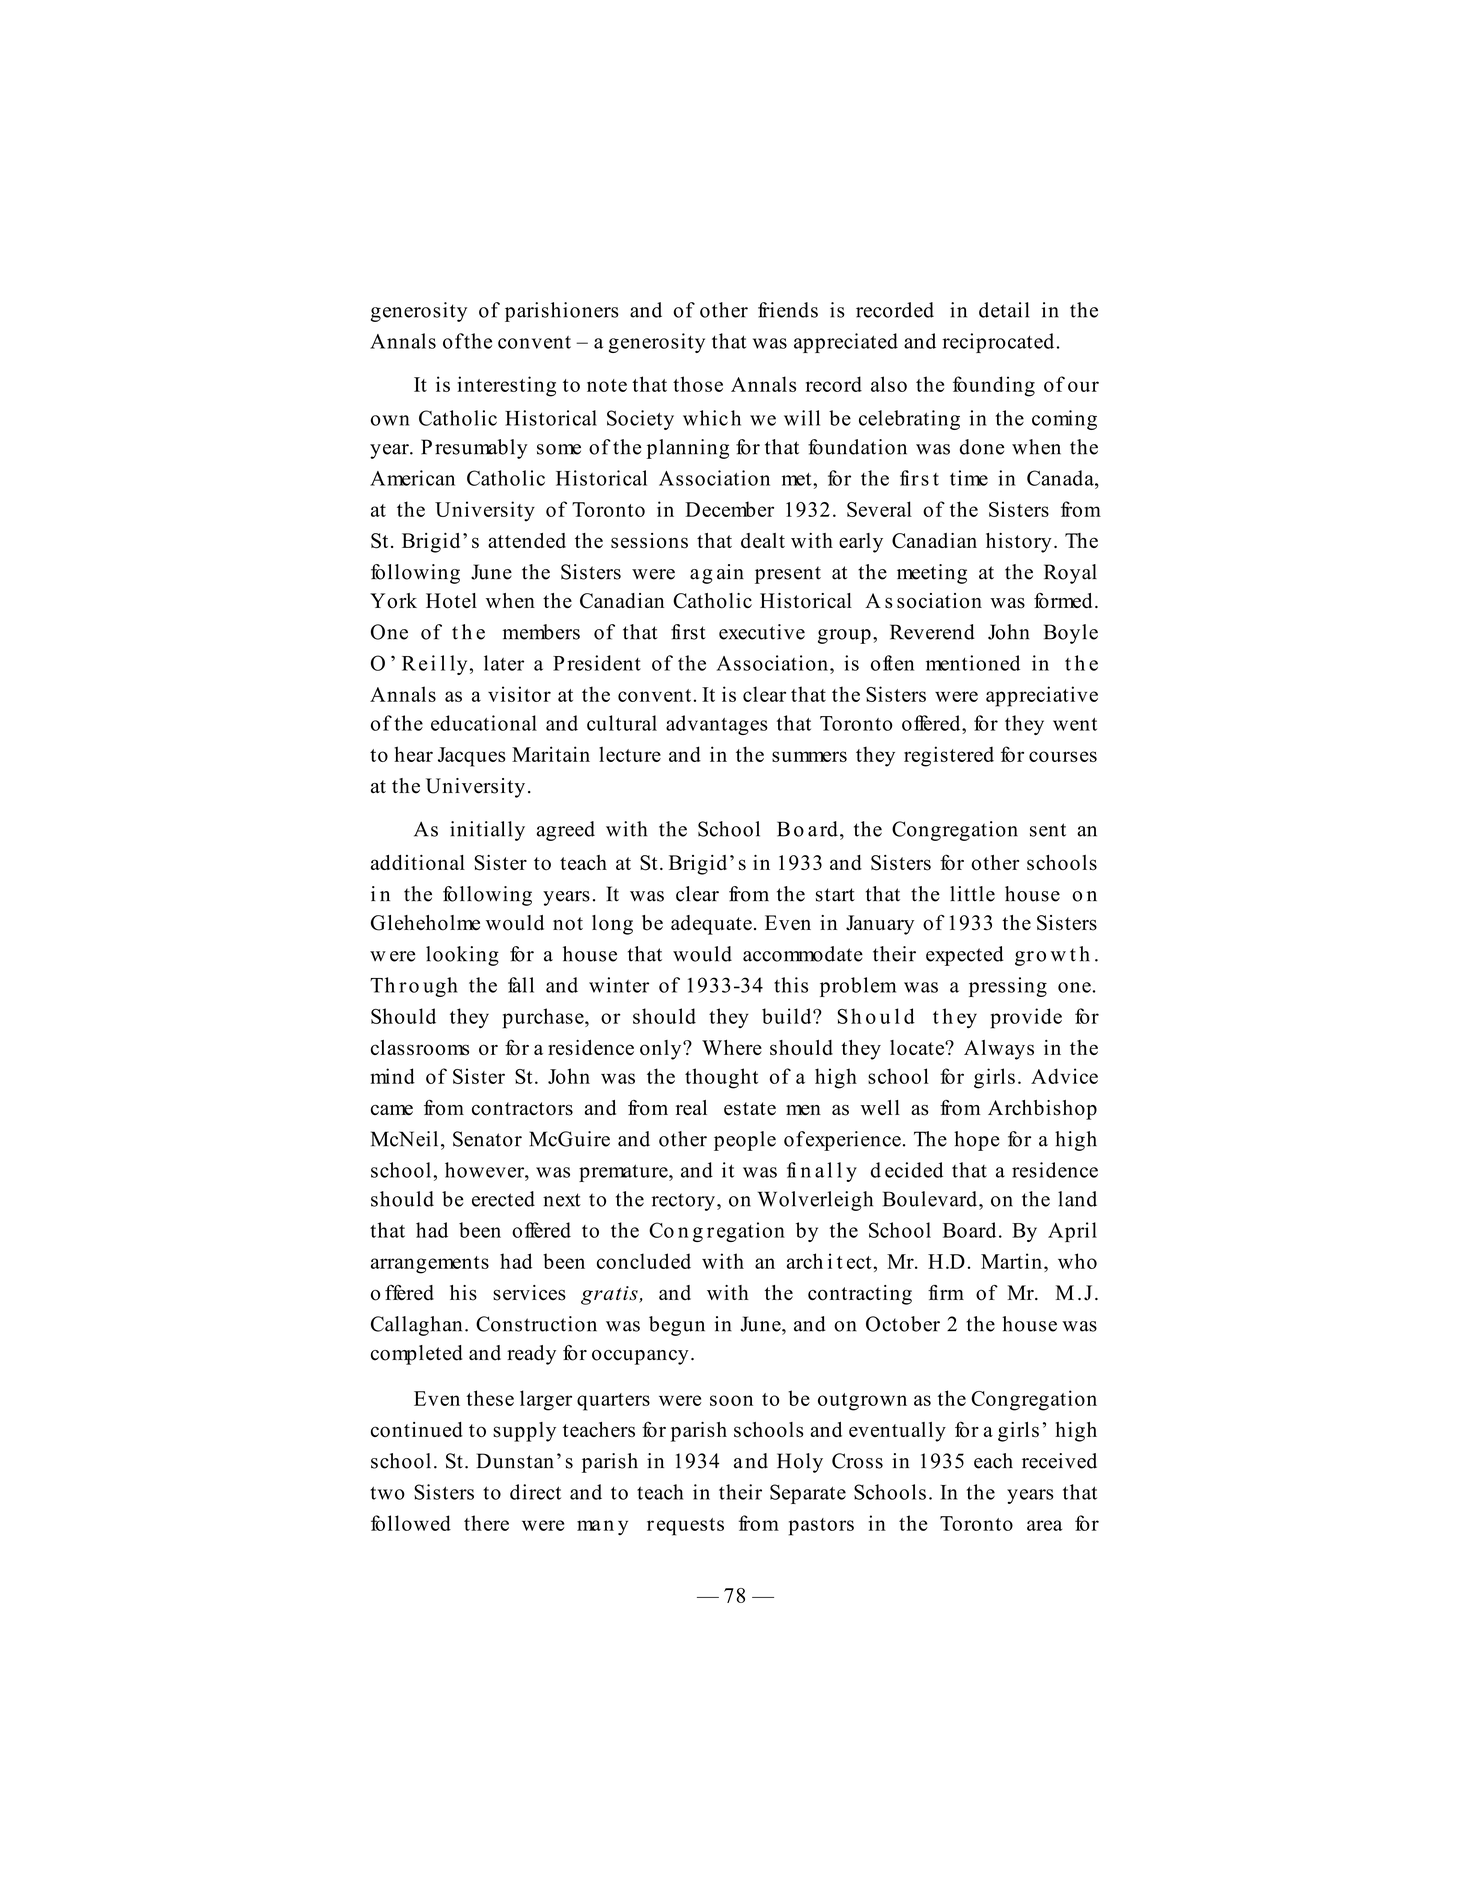  What do you see at coordinates (698, 384) in the page?
I see `those` at bounding box center [698, 384].
